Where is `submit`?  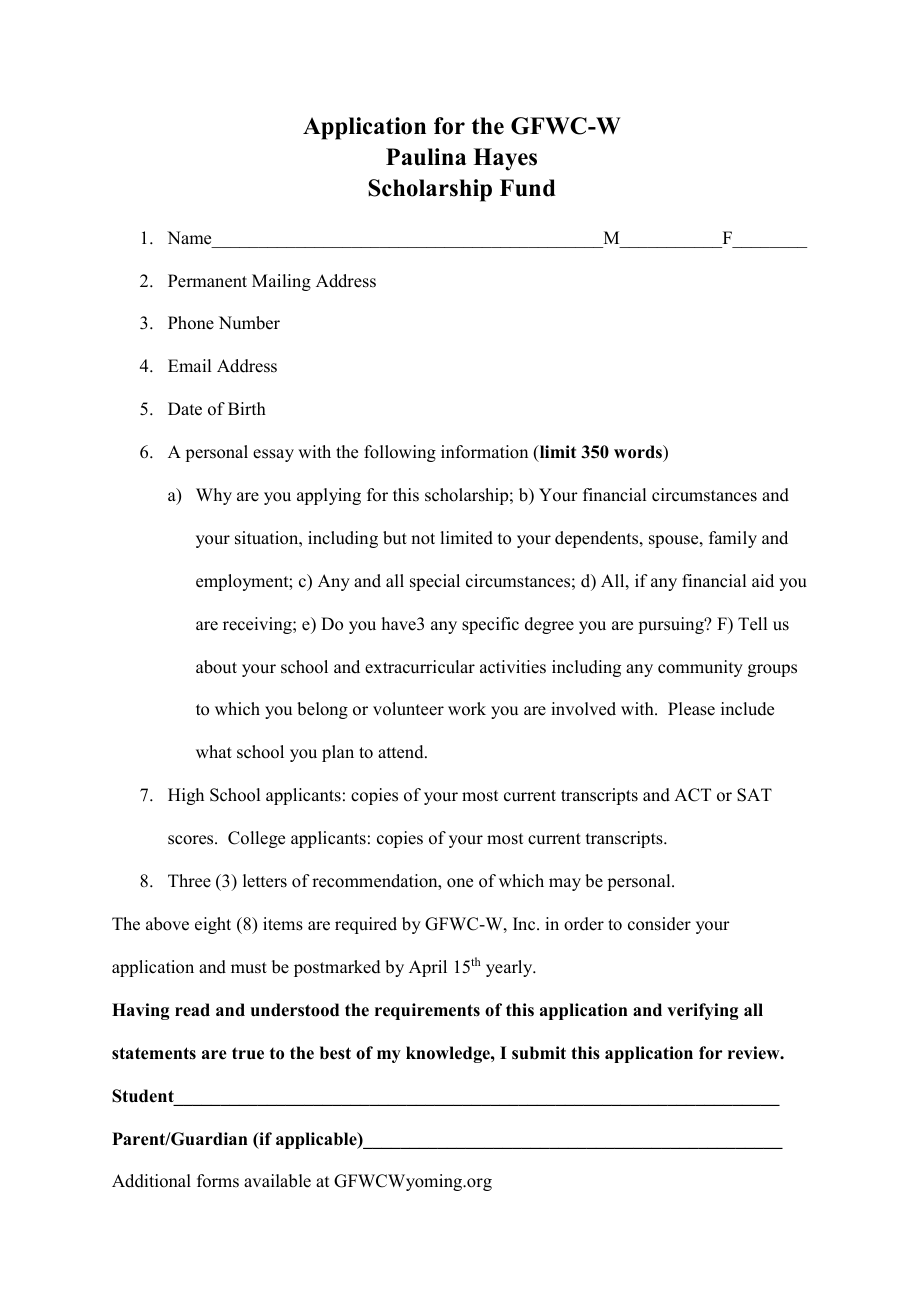 submit is located at coordinates (539, 1053).
